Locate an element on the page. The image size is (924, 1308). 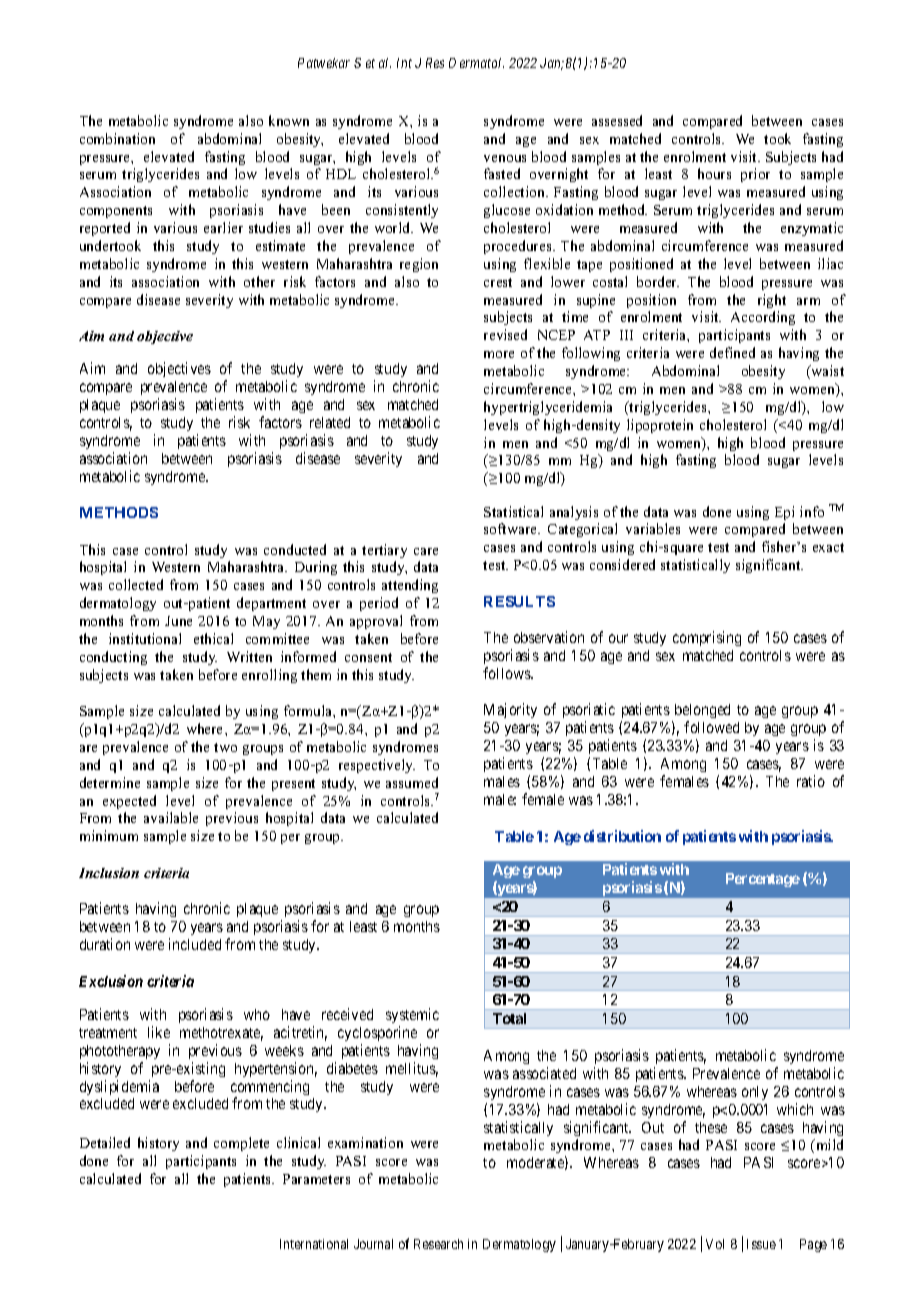
Epi is located at coordinates (784, 513).
